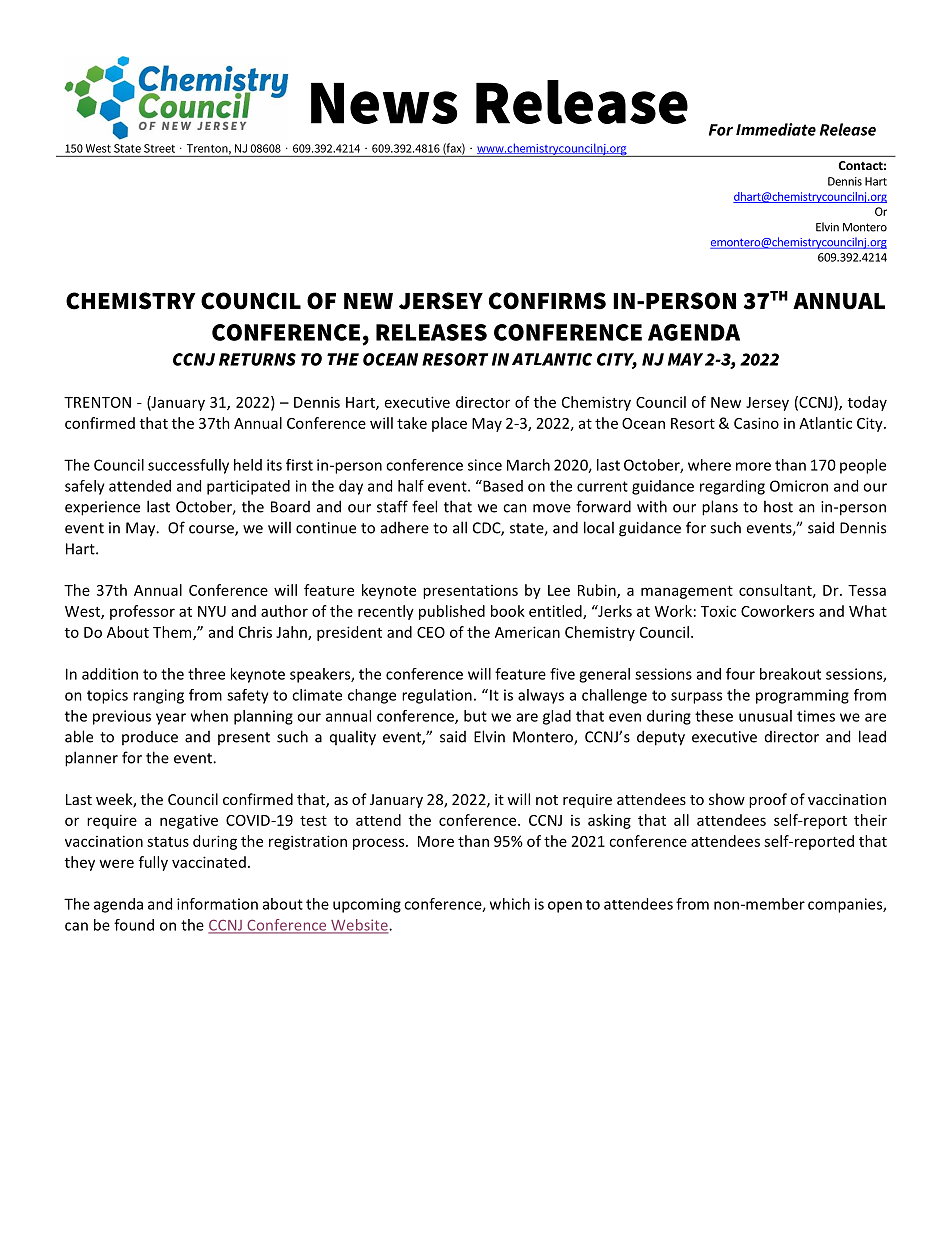 Image resolution: width=952 pixels, height=1233 pixels. I want to click on place, so click(449, 424).
